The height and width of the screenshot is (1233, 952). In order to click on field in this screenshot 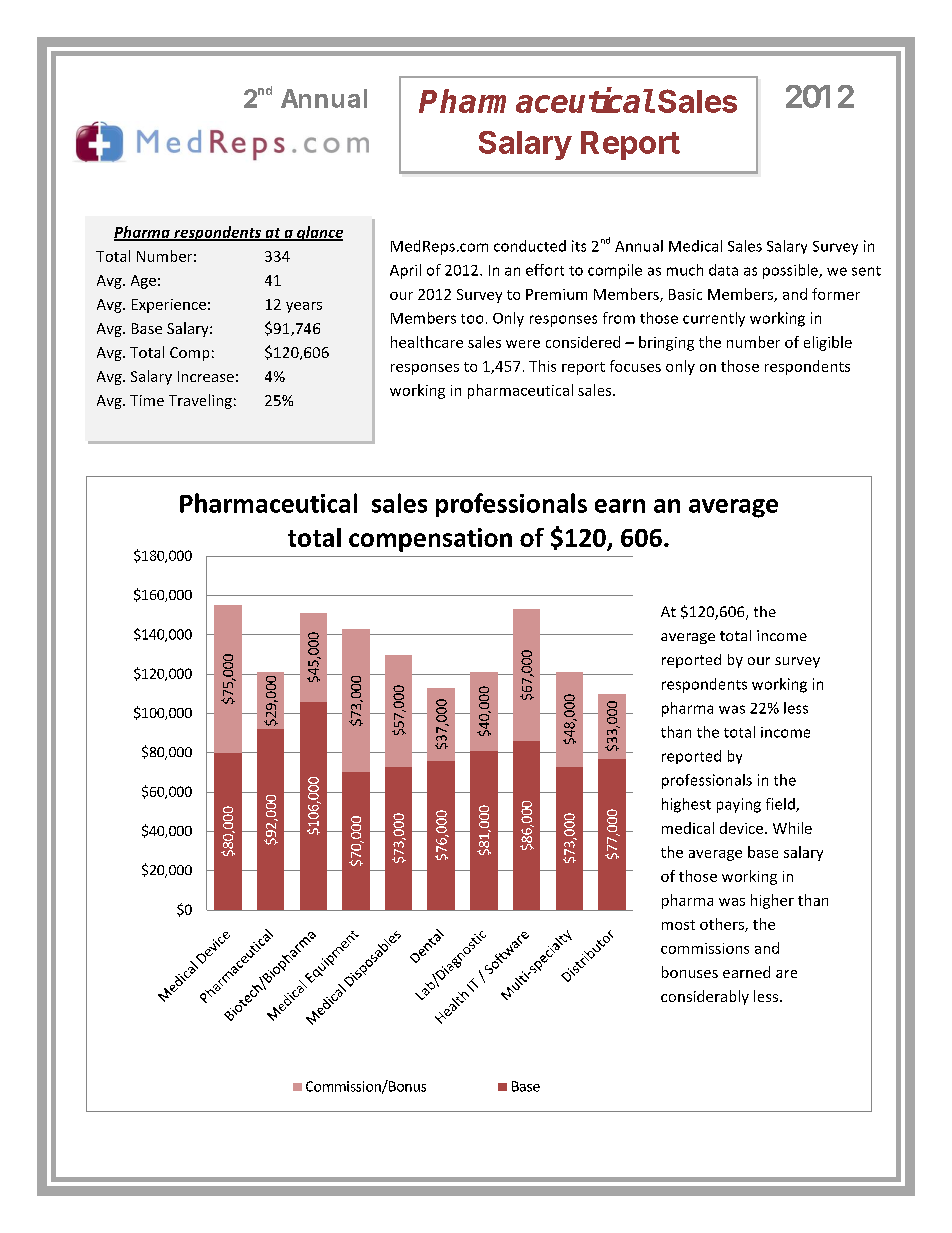, I will do `click(781, 805)`.
